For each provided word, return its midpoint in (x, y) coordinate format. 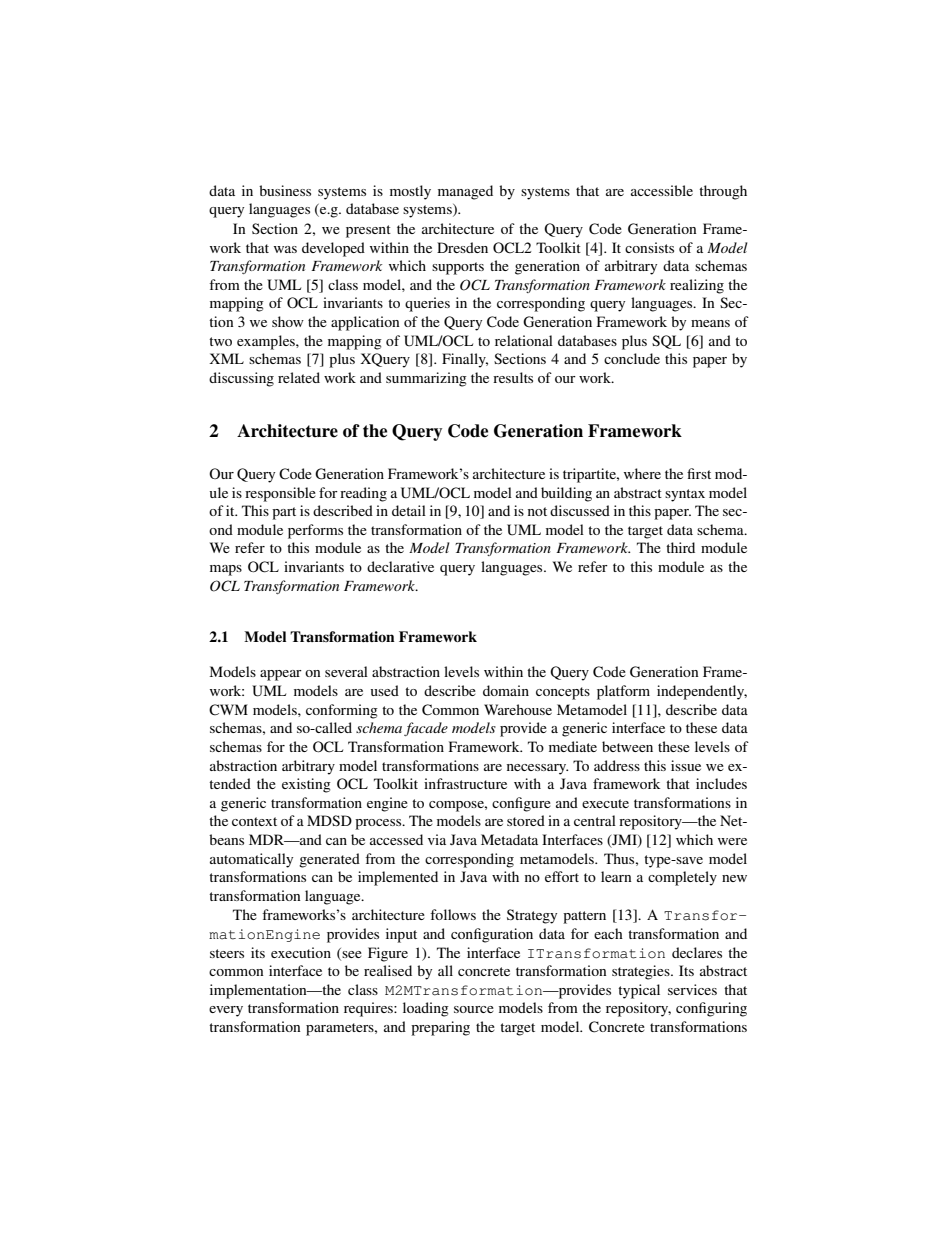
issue (686, 765)
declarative (400, 566)
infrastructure (465, 783)
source (474, 1009)
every (226, 1011)
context (254, 821)
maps (226, 570)
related (299, 377)
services (692, 989)
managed (465, 192)
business (285, 190)
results (513, 377)
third (680, 547)
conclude (632, 358)
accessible (662, 190)
